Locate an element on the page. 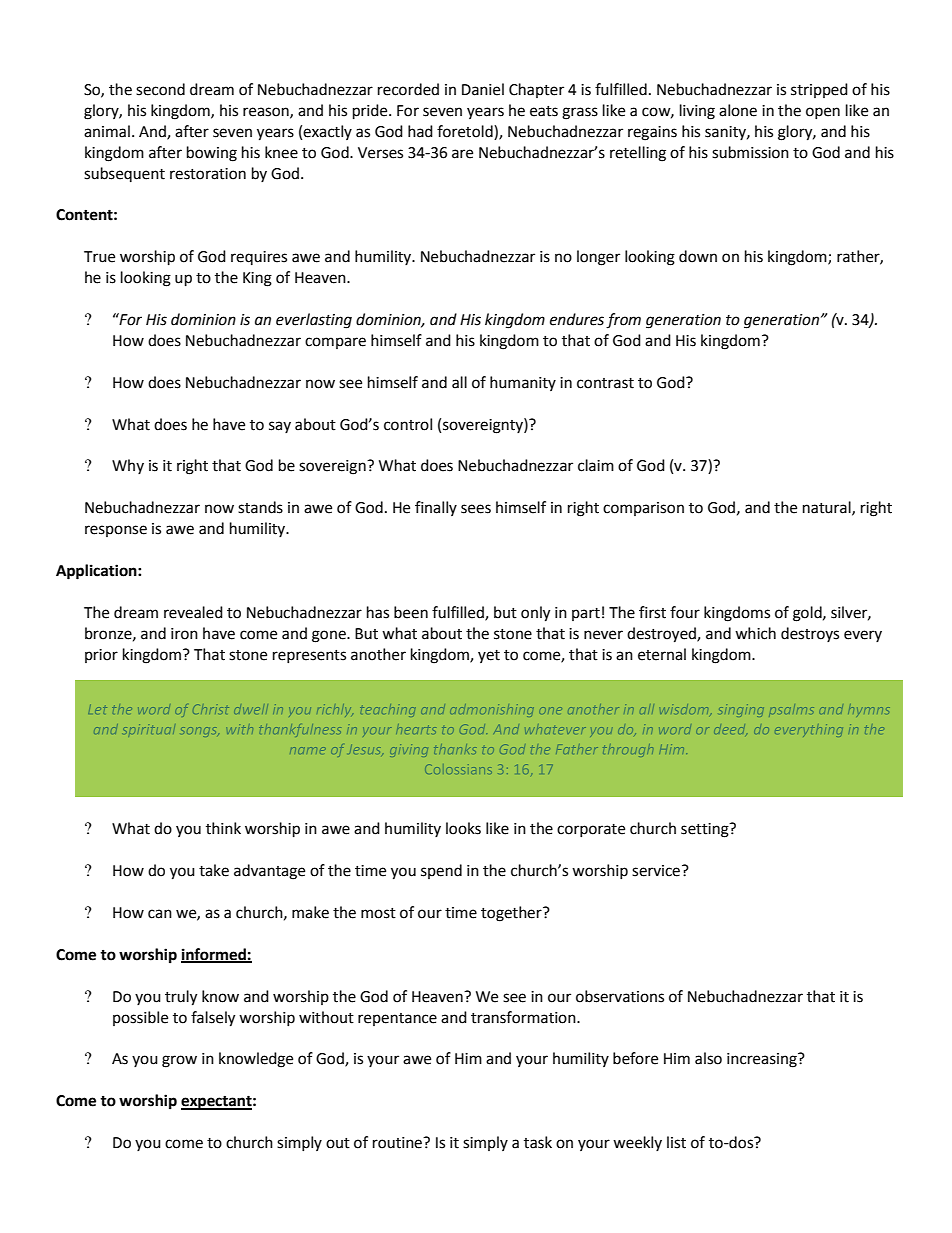 The height and width of the document is (1233, 952). bowing is located at coordinates (212, 154).
